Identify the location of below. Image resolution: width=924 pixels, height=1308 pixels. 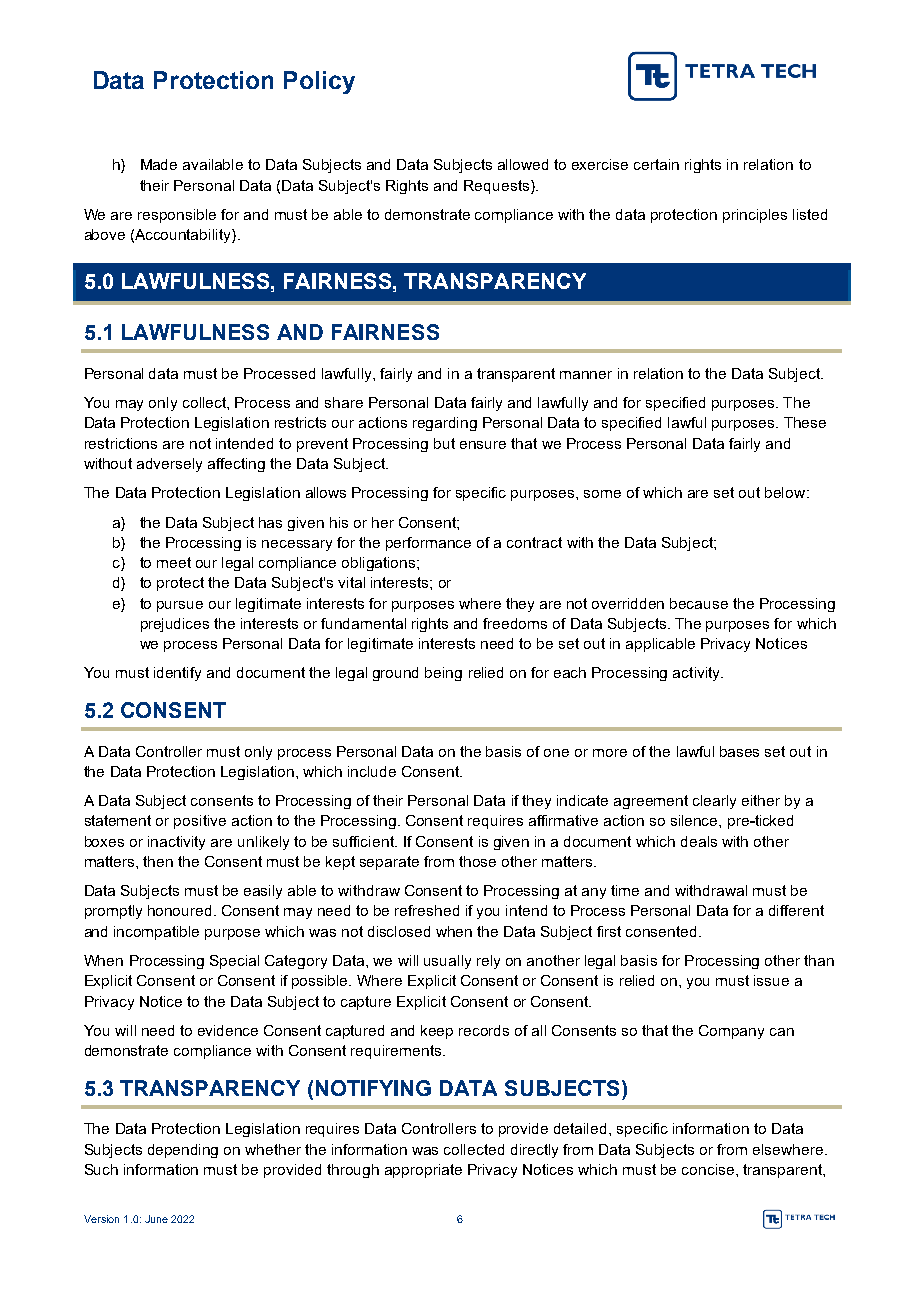
(786, 492).
